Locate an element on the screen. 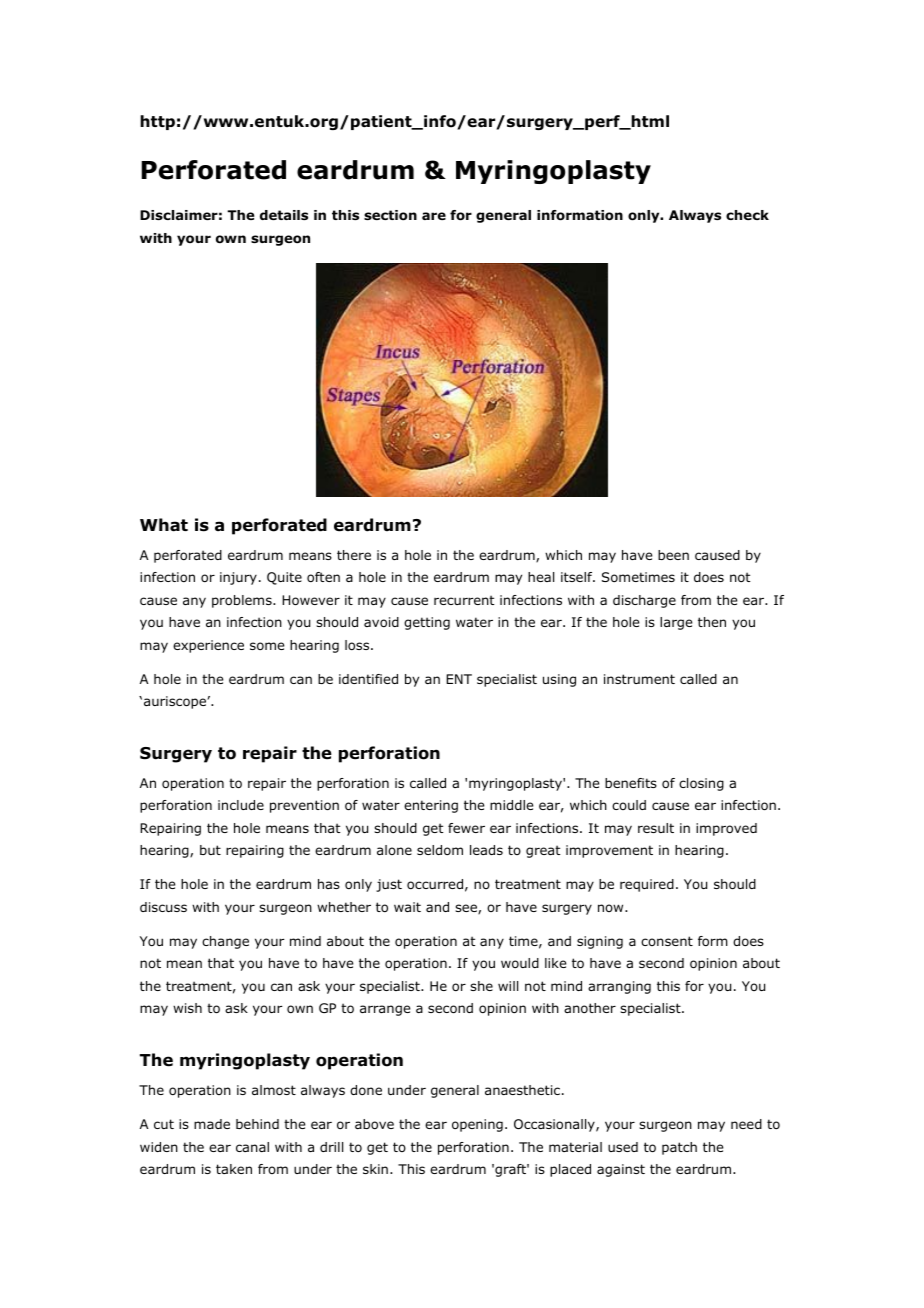 Image resolution: width=924 pixels, height=1308 pixels. problems is located at coordinates (243, 601).
